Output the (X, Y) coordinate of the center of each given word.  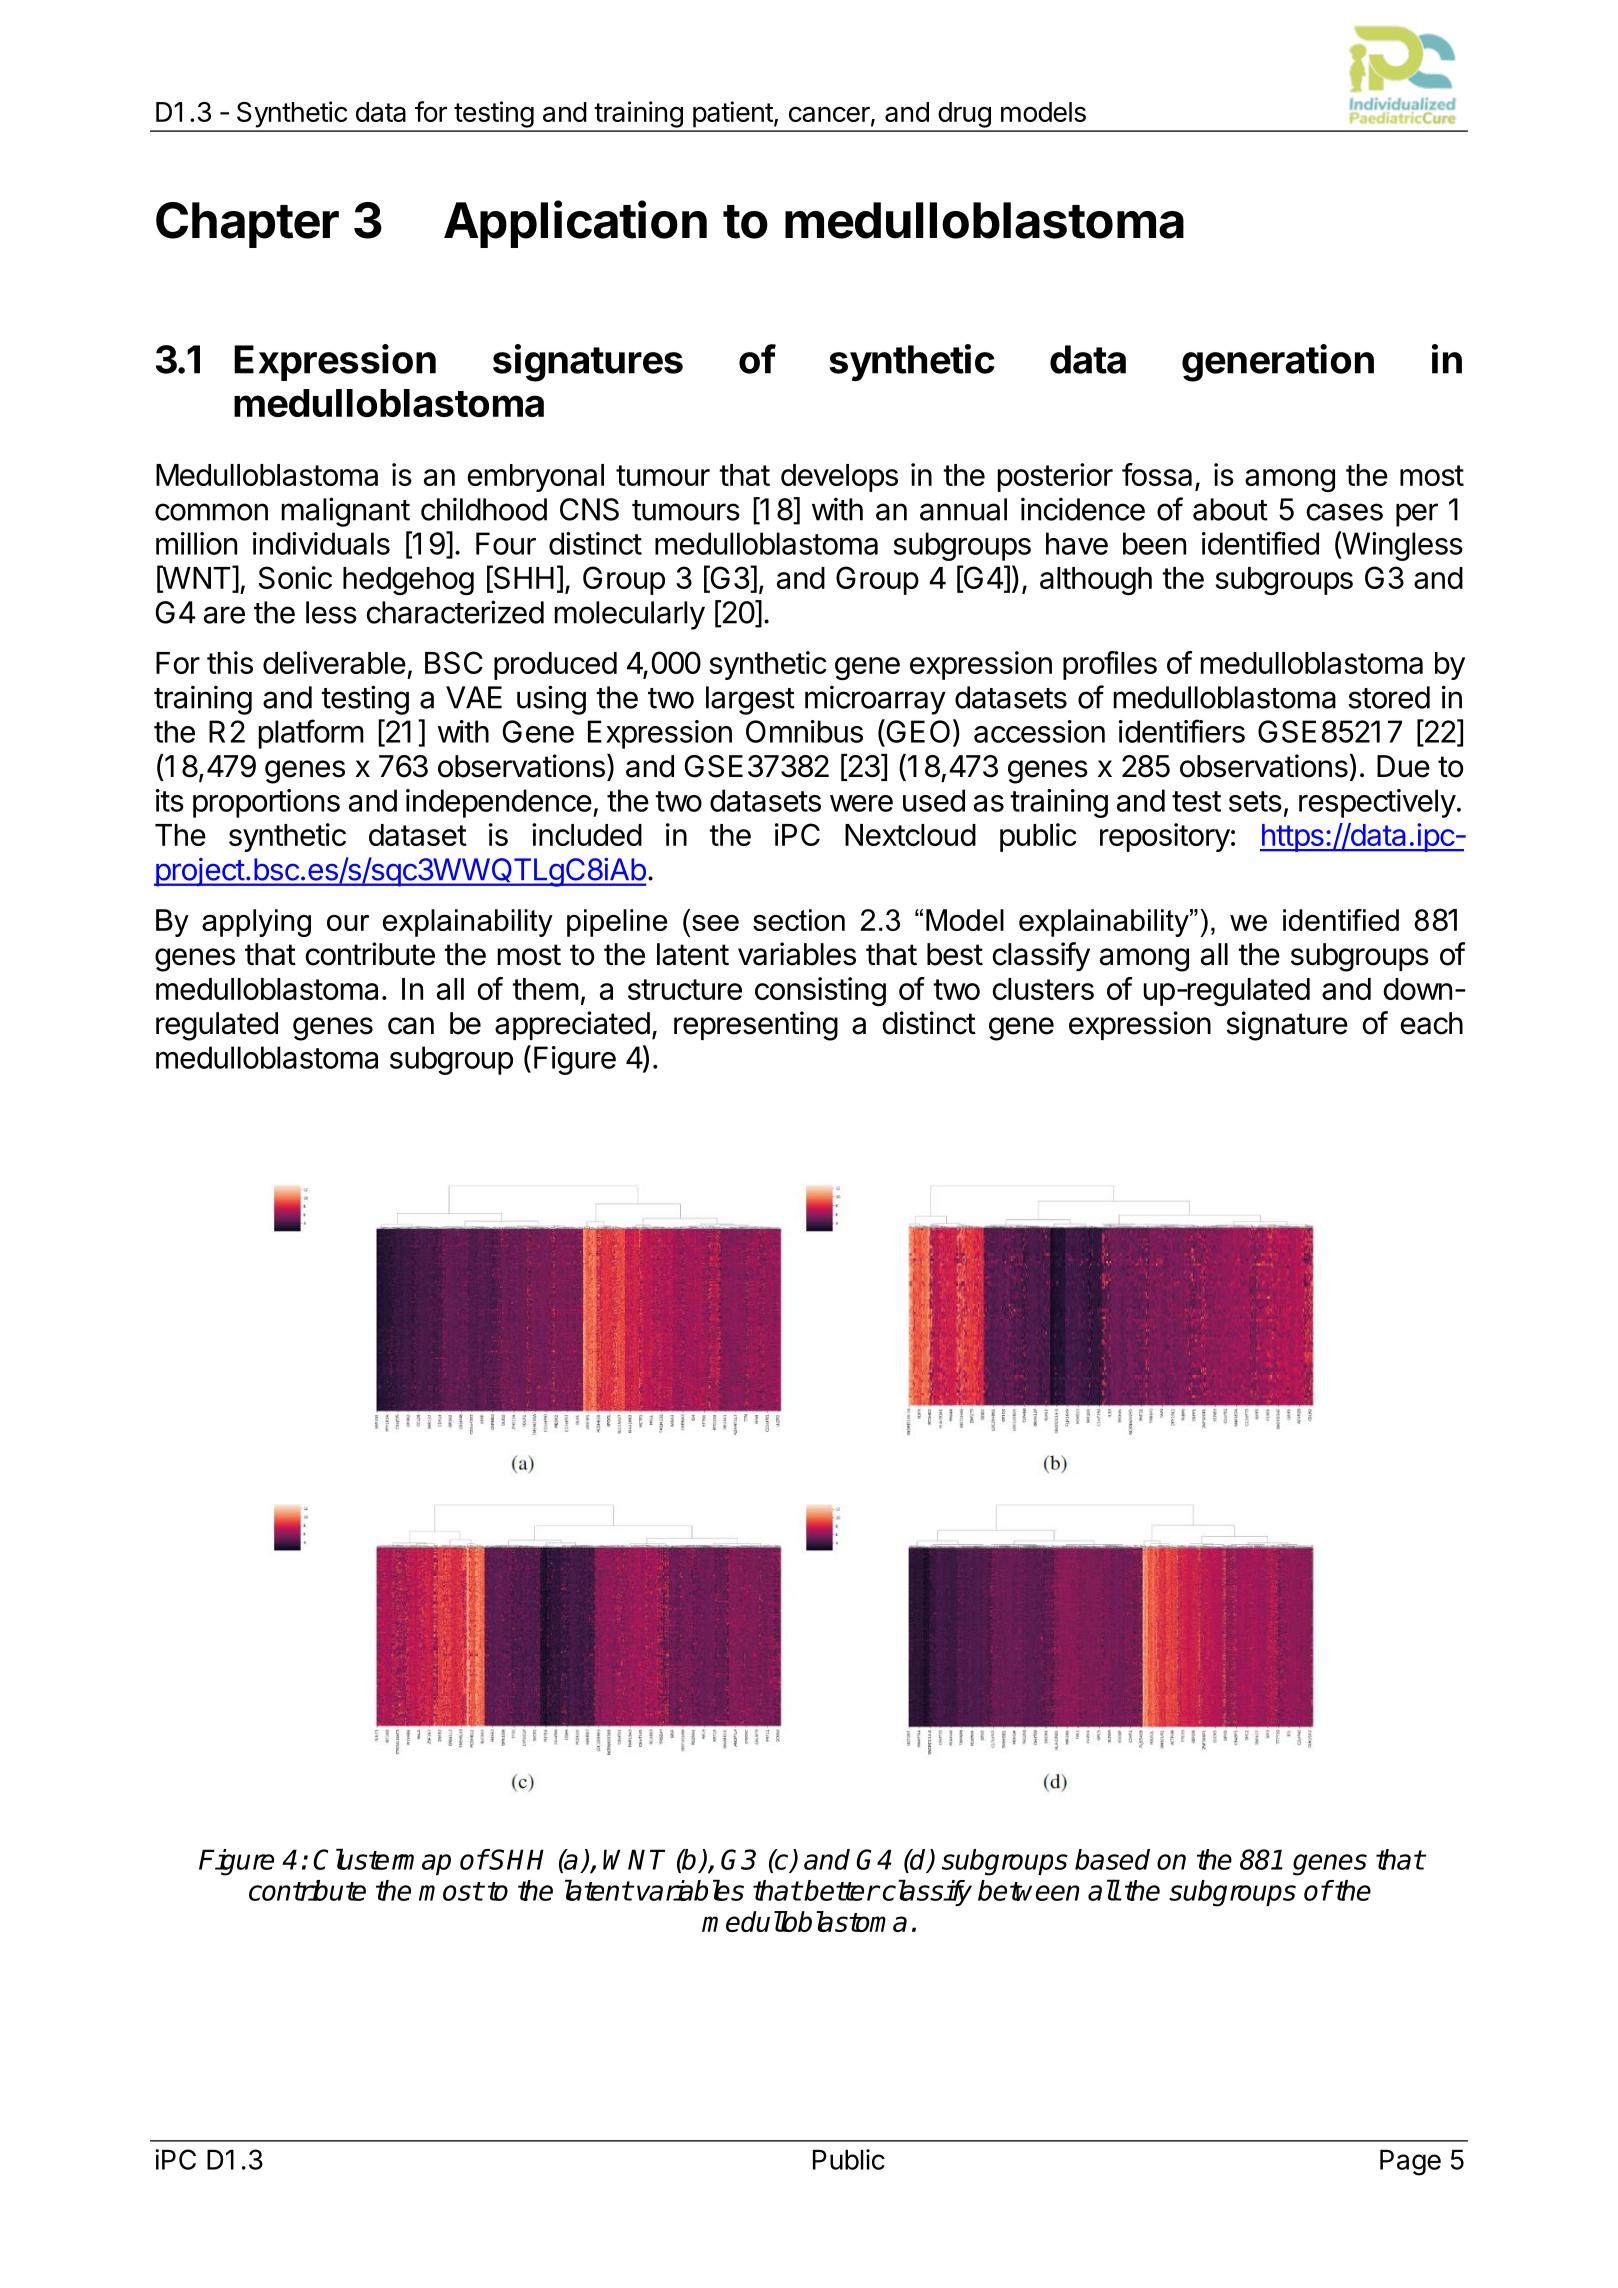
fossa (1157, 474)
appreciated (572, 1025)
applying (256, 923)
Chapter (247, 225)
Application (575, 224)
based (1112, 1859)
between (1029, 1890)
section (799, 920)
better (841, 1890)
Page (1410, 2163)
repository (1165, 837)
